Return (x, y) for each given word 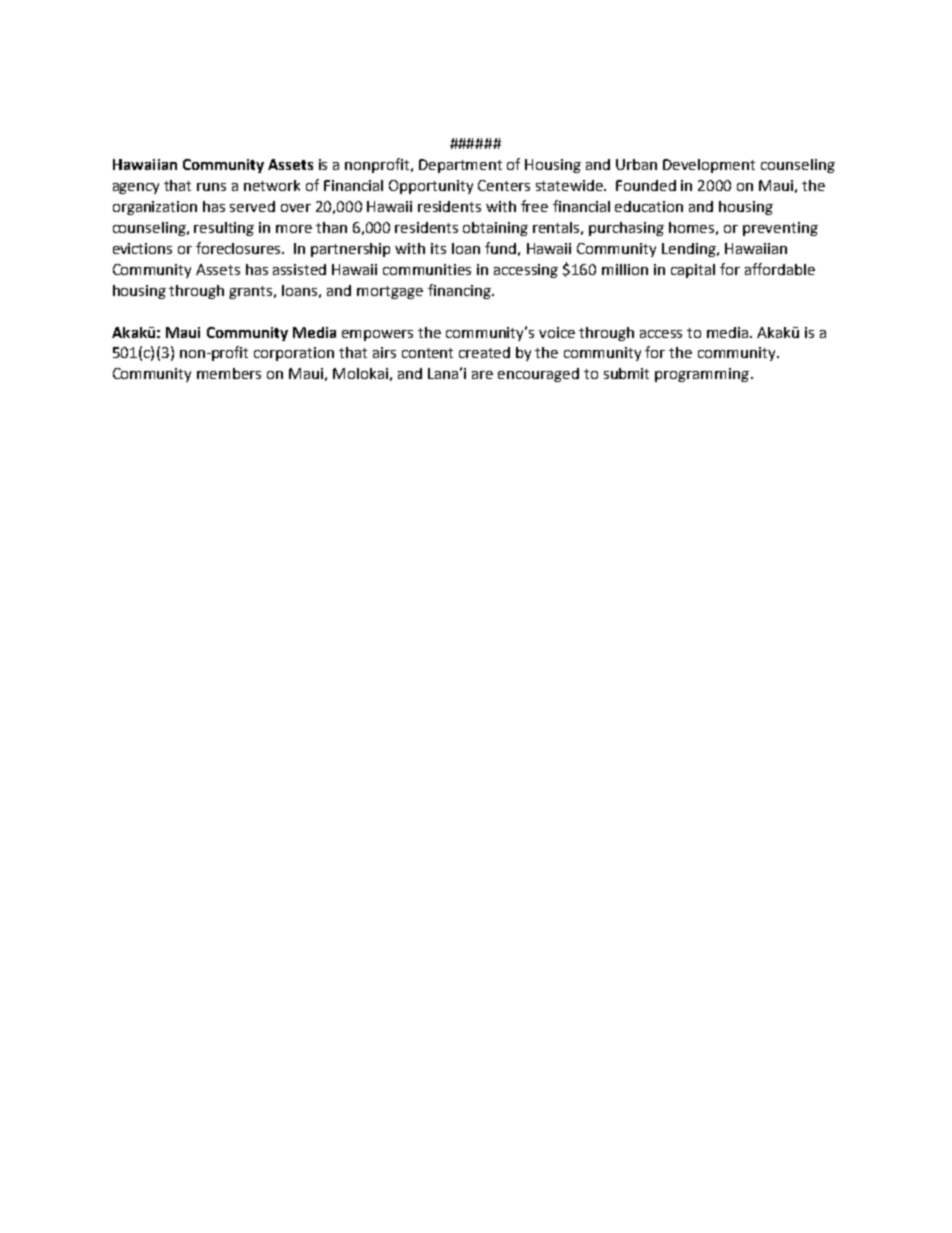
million (625, 269)
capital (693, 271)
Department (460, 166)
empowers (377, 335)
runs (211, 187)
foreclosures (240, 248)
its (438, 248)
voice (557, 332)
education (649, 206)
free (534, 206)
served (252, 206)
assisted (299, 269)
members (229, 373)
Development (709, 166)
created (484, 352)
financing (460, 291)
